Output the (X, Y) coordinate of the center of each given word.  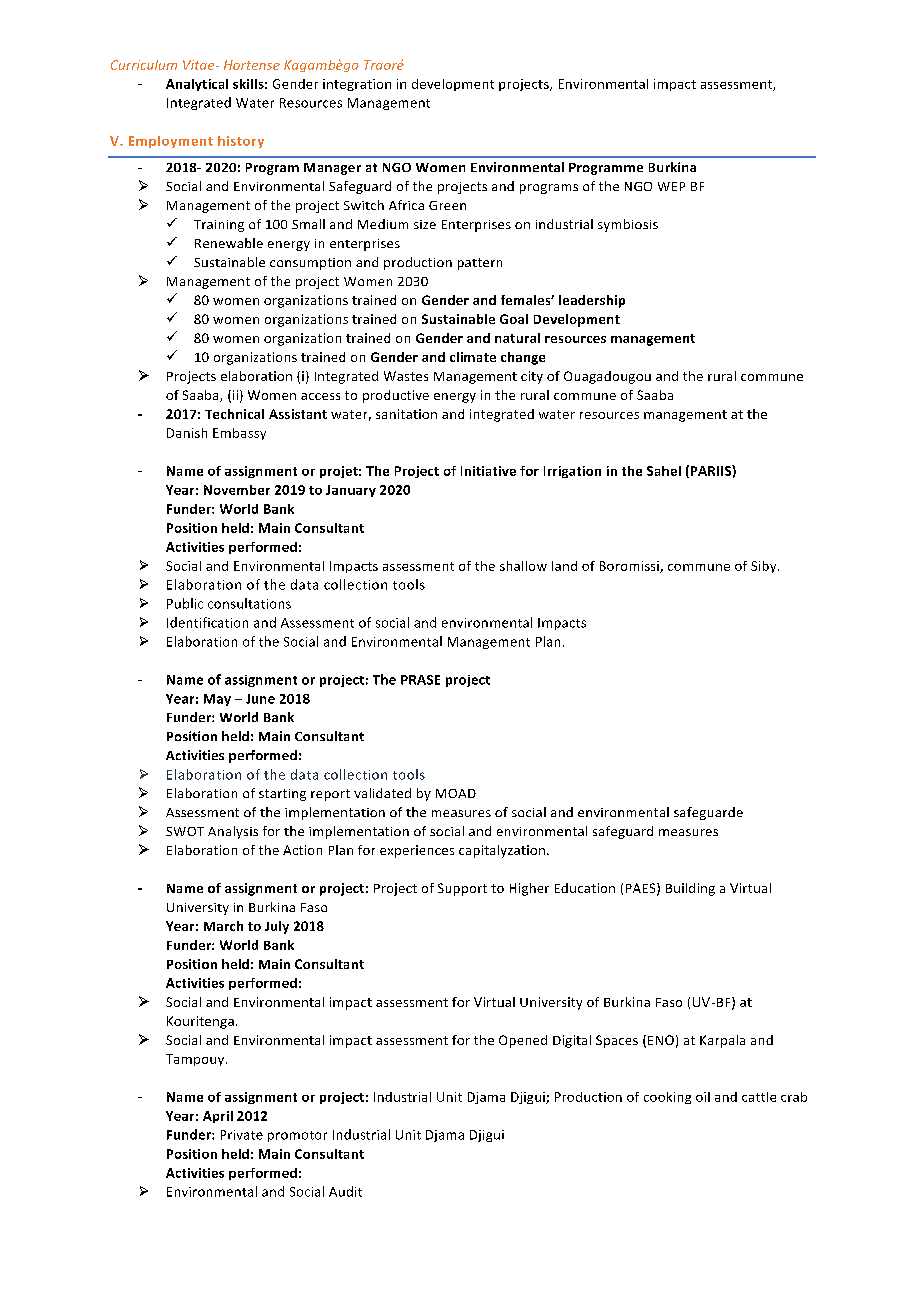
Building (690, 889)
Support (462, 889)
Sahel (664, 471)
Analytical (197, 85)
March (223, 926)
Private (242, 1135)
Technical (234, 414)
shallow (523, 566)
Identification (207, 622)
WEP (671, 186)
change (523, 358)
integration (357, 85)
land (564, 566)
